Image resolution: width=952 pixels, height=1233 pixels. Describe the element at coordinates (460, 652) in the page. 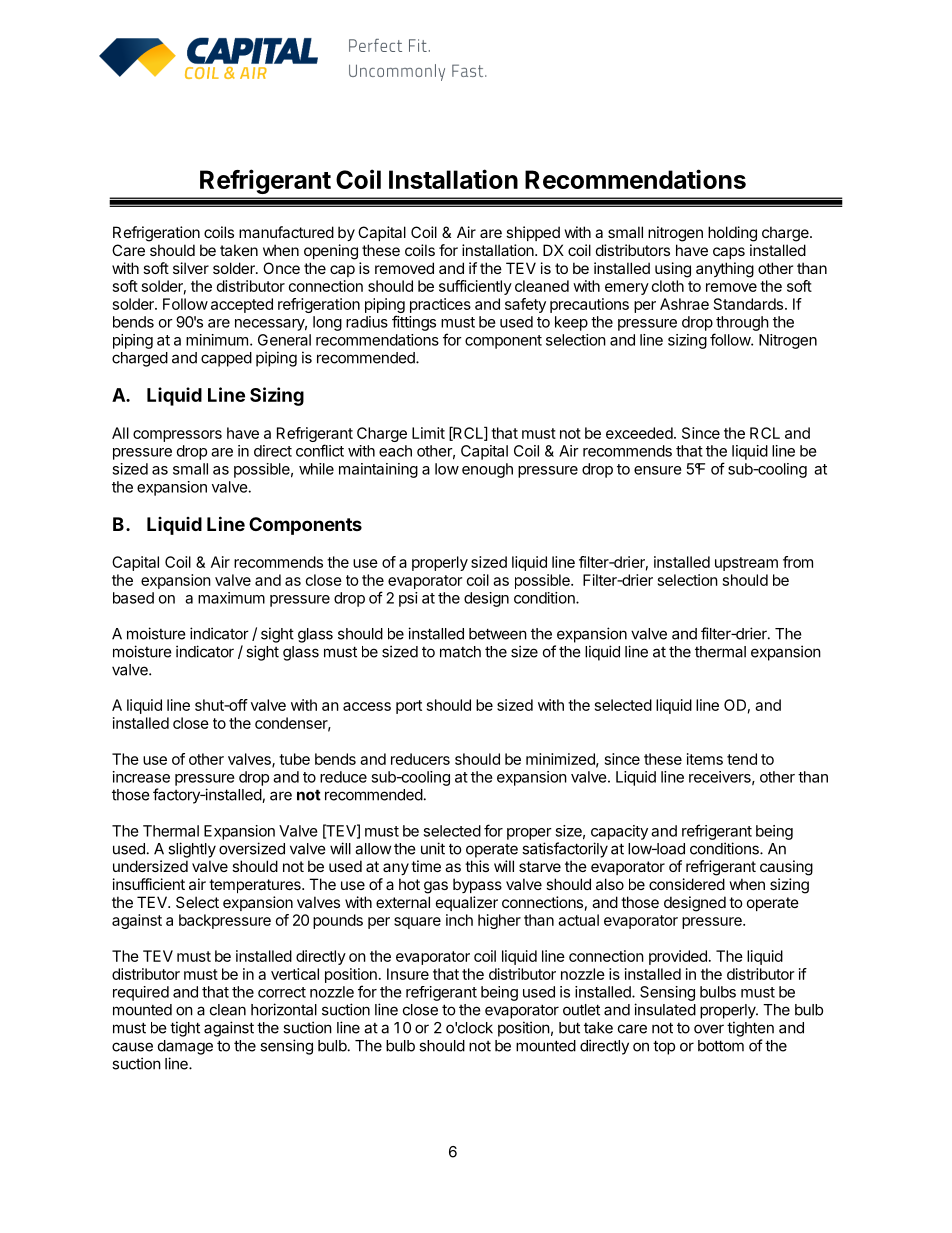

I see `match` at that location.
